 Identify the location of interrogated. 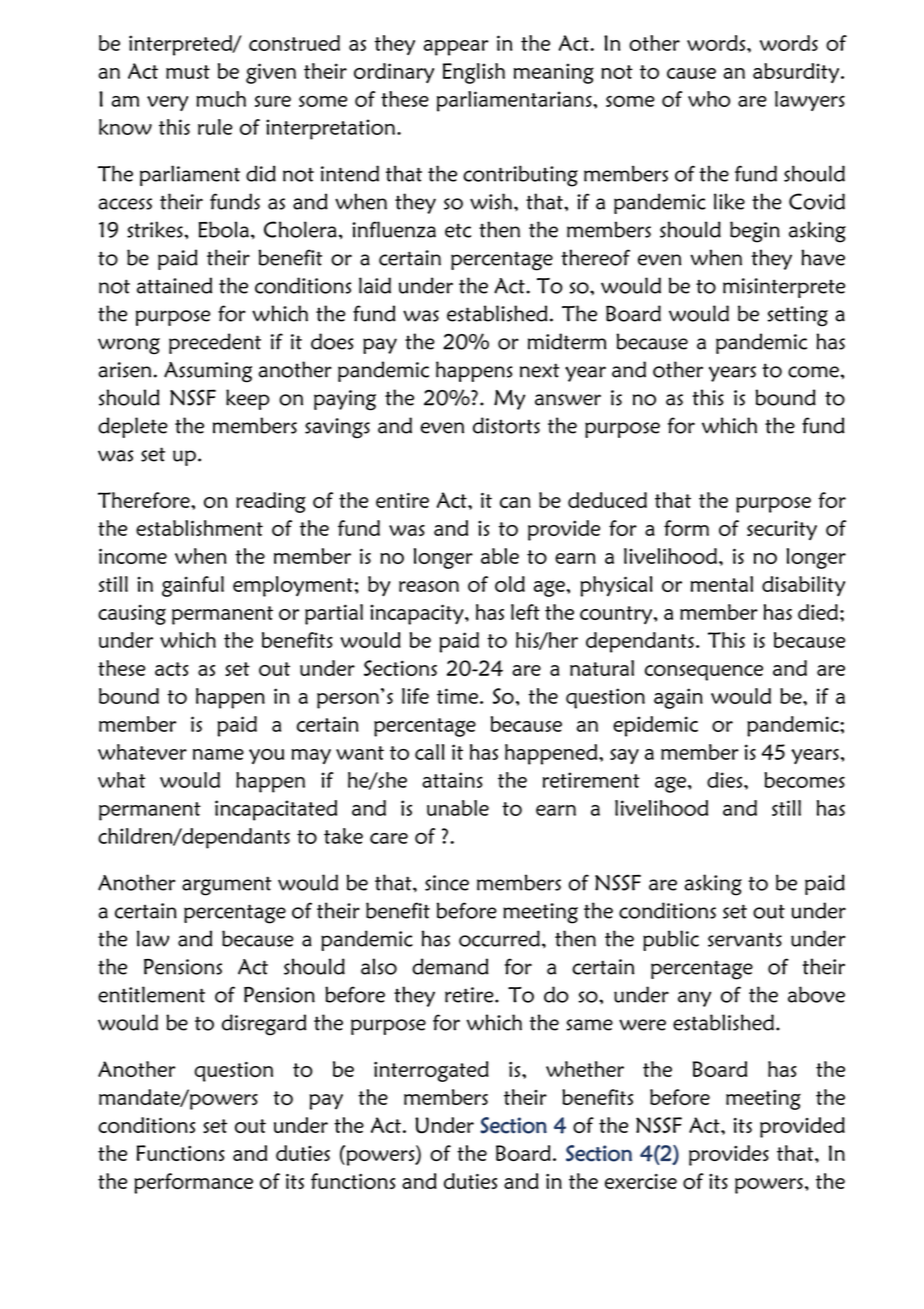
(431, 1071).
